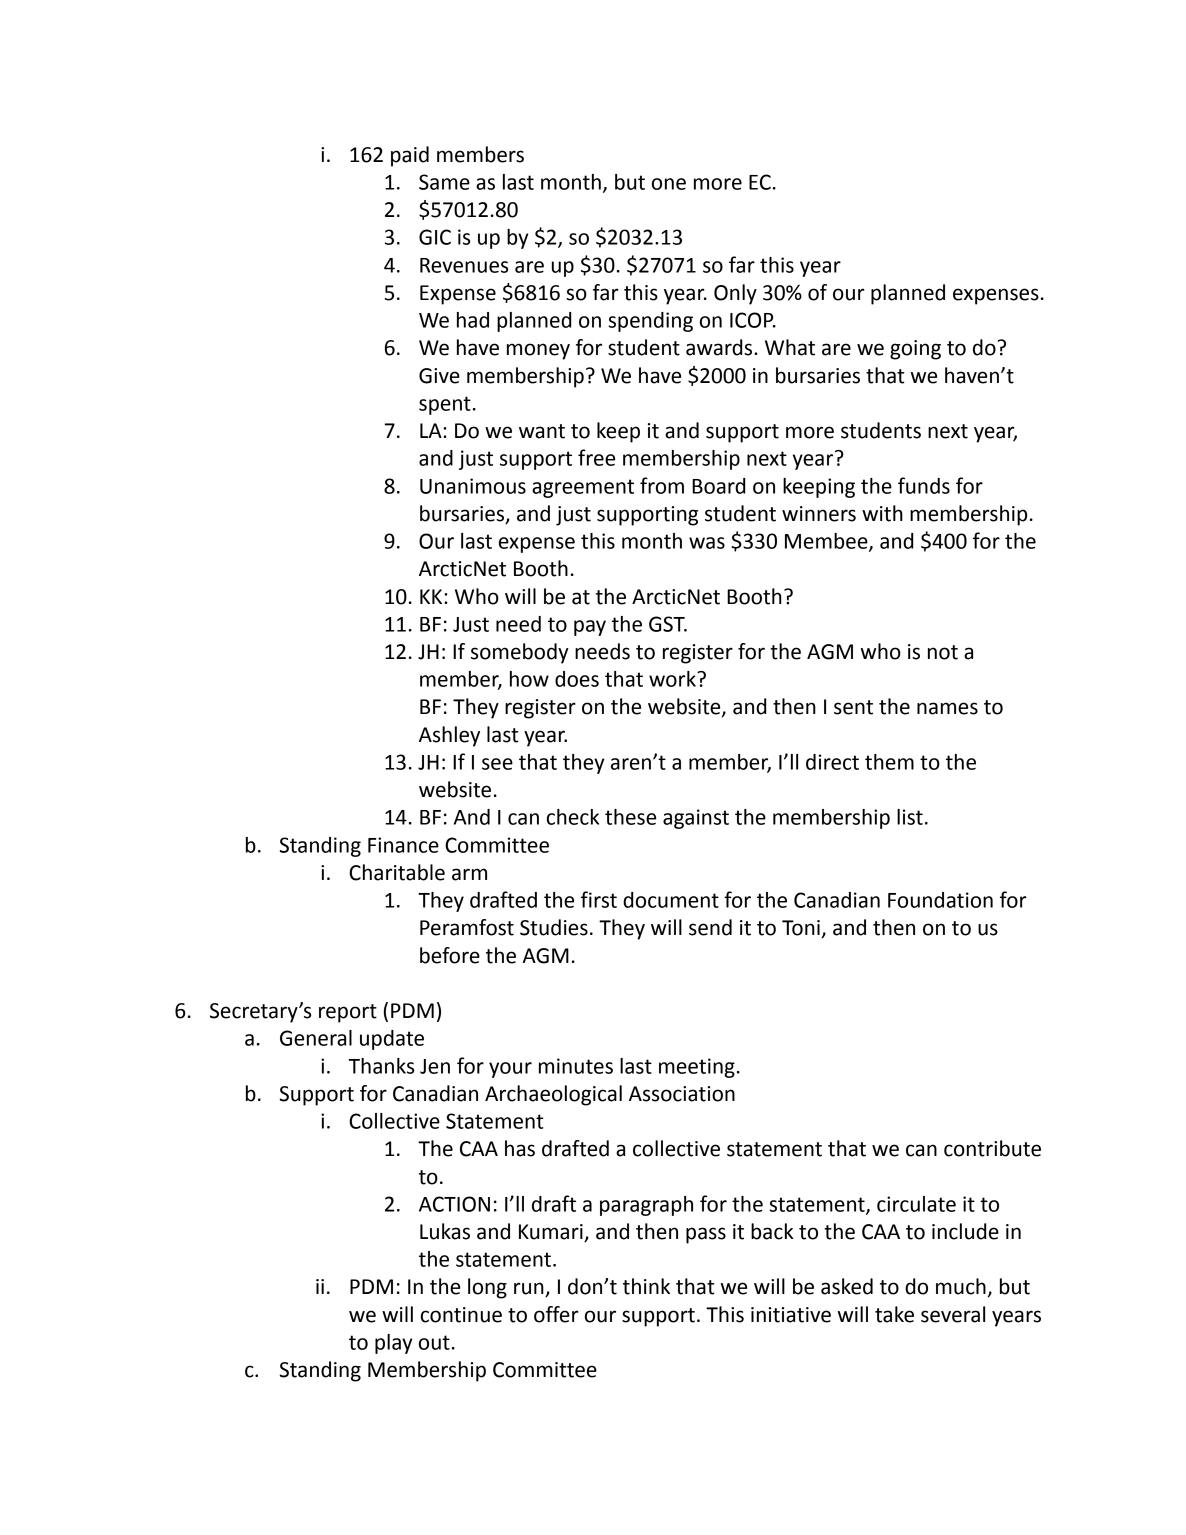 The image size is (1186, 1535). Describe the element at coordinates (894, 1314) in the screenshot. I see `take` at that location.
